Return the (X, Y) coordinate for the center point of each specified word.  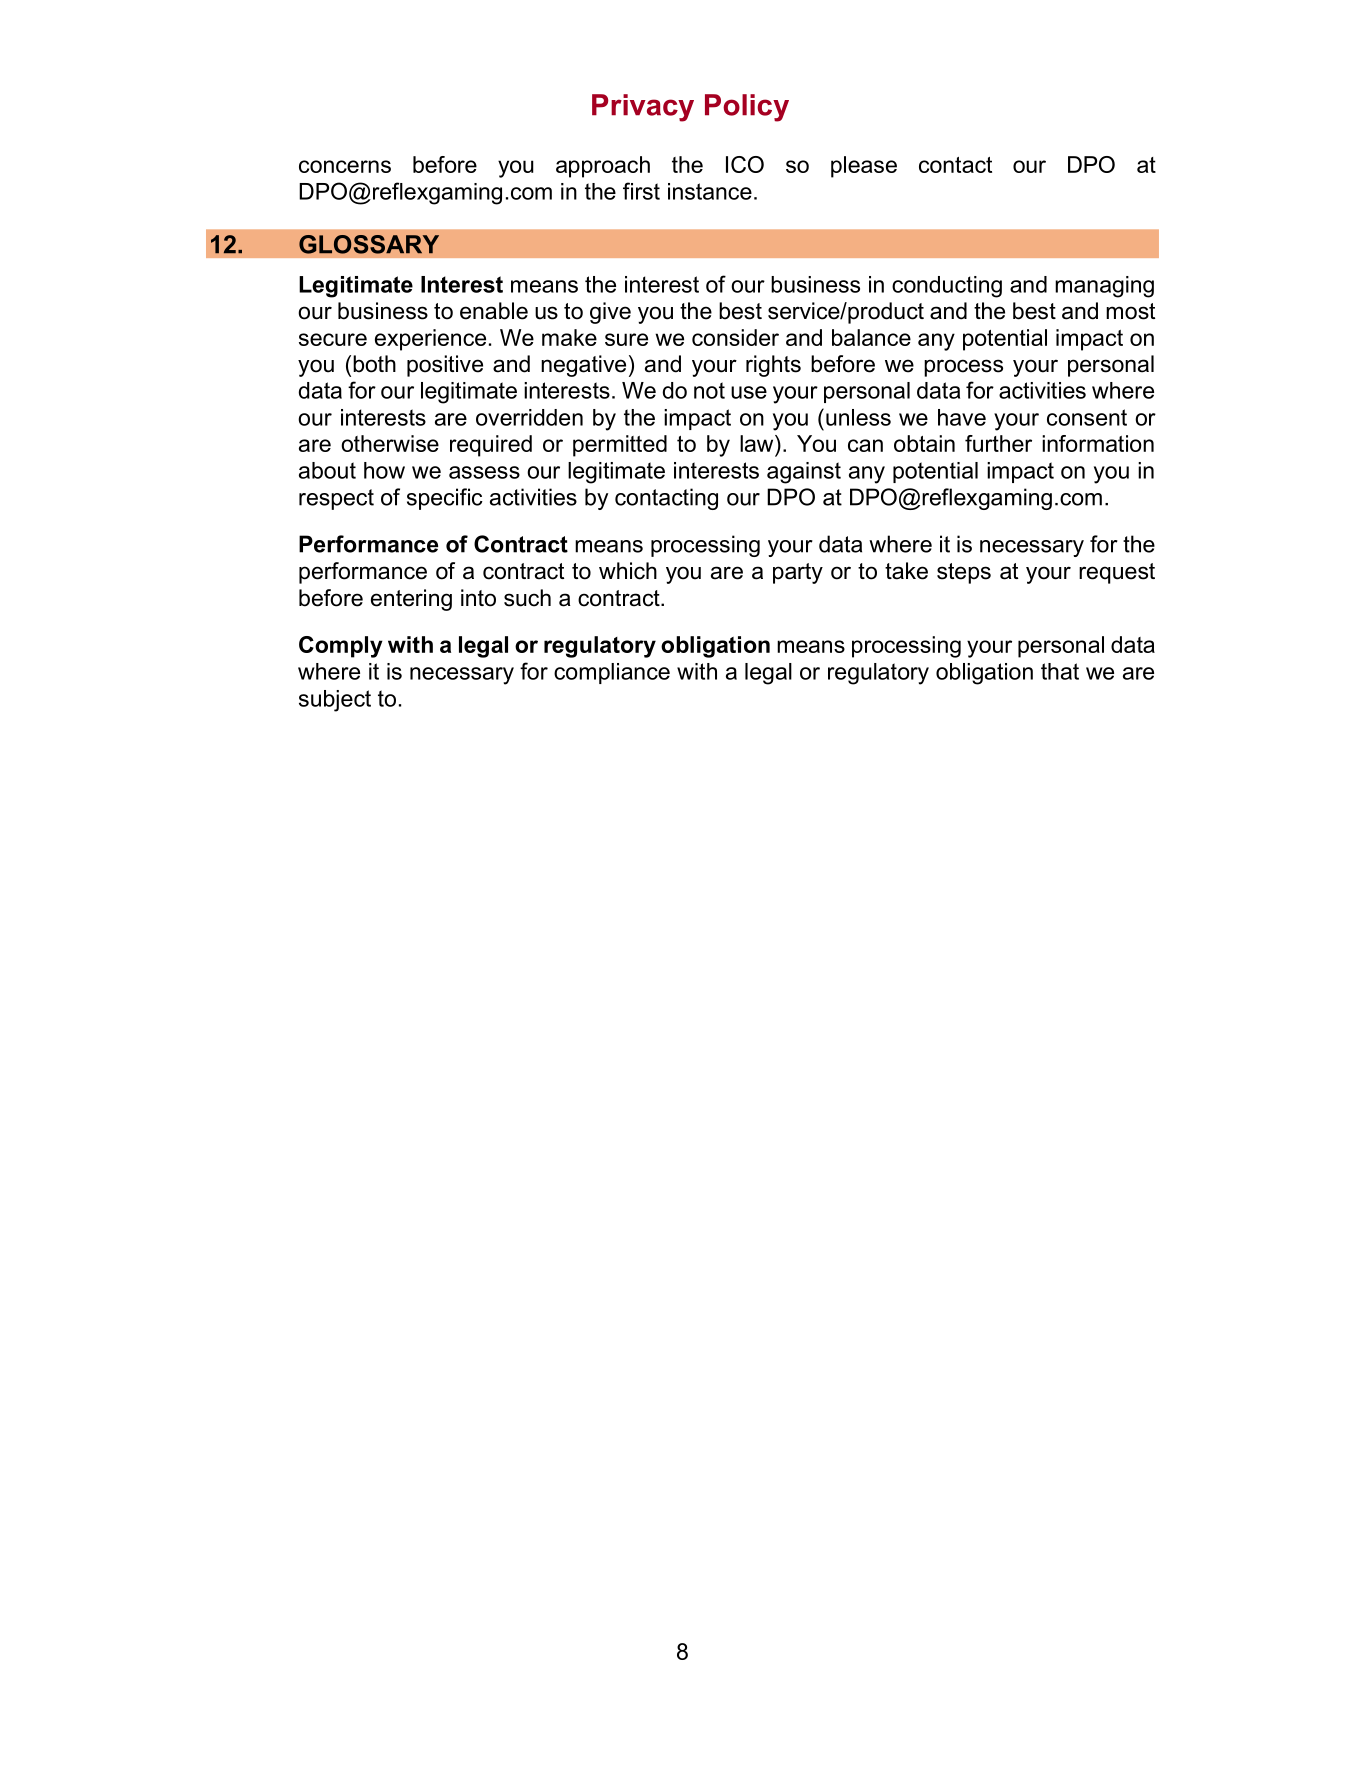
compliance (612, 673)
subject (335, 701)
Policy (747, 108)
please (864, 167)
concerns (345, 166)
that (1060, 671)
